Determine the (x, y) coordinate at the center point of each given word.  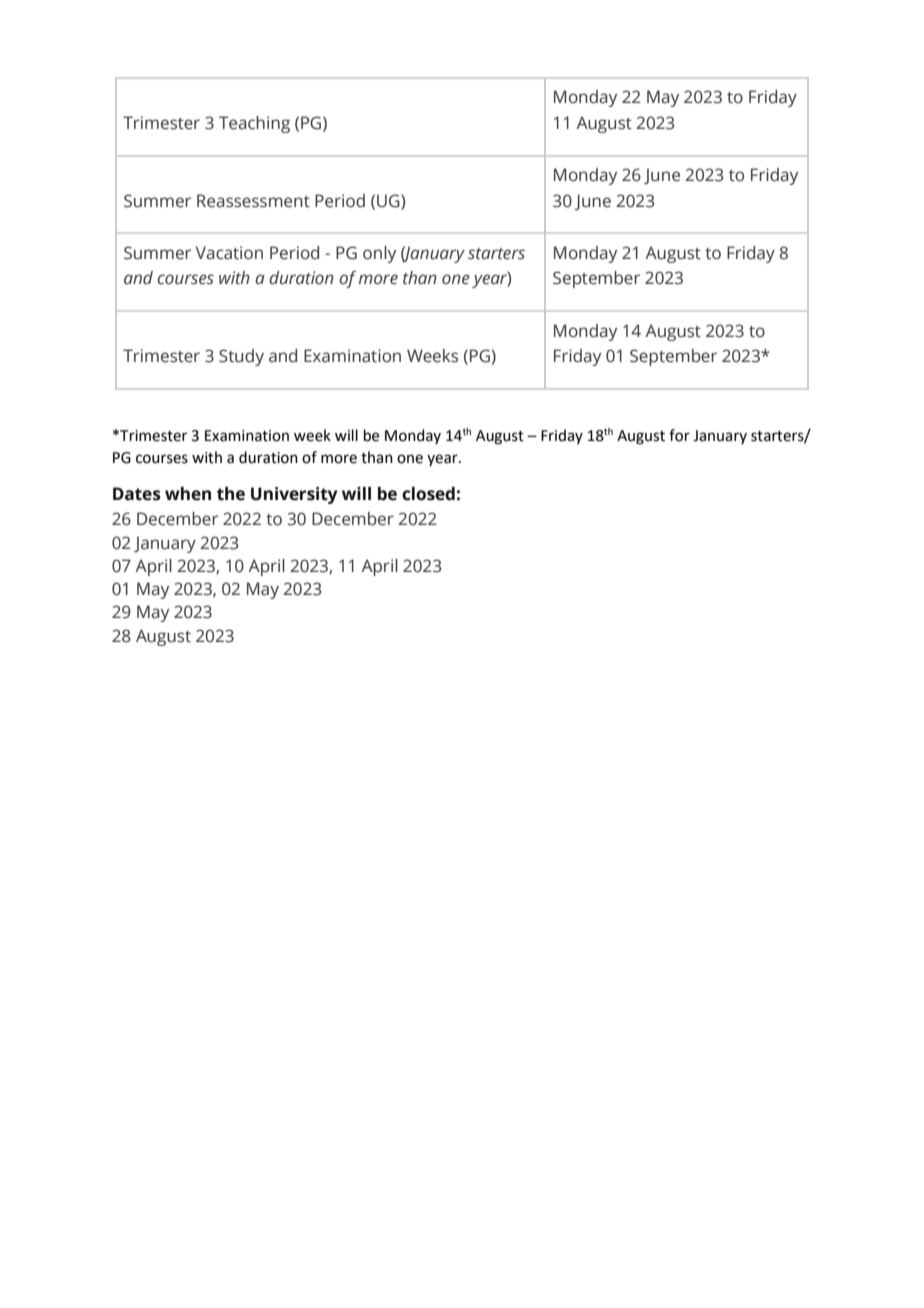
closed (428, 494)
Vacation (229, 253)
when (188, 494)
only (379, 254)
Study (241, 357)
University (294, 495)
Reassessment (253, 201)
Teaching (254, 124)
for (679, 435)
